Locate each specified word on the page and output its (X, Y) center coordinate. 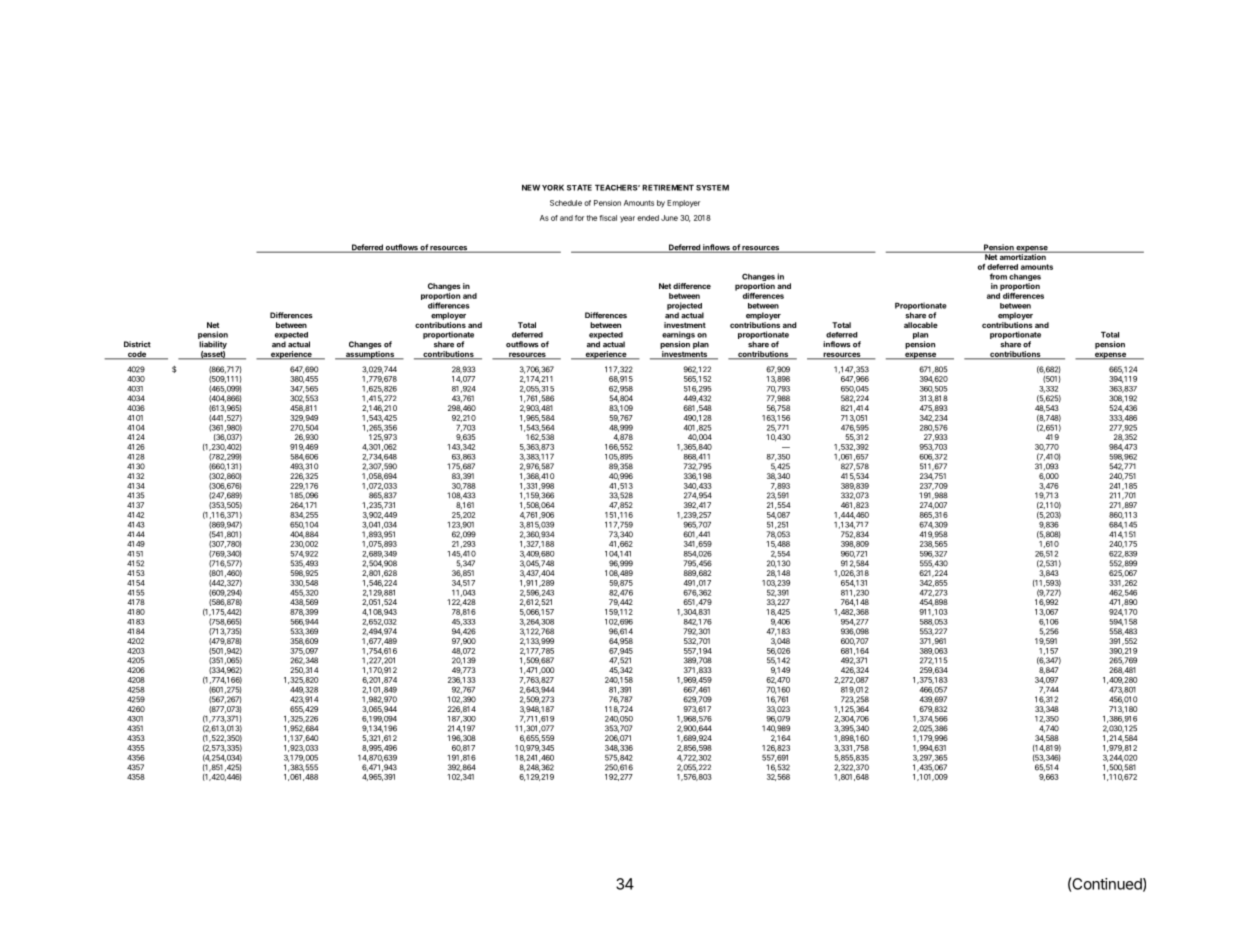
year (627, 219)
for (579, 218)
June (669, 218)
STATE (579, 187)
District (137, 344)
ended (648, 218)
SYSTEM (712, 187)
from (998, 276)
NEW (531, 187)
